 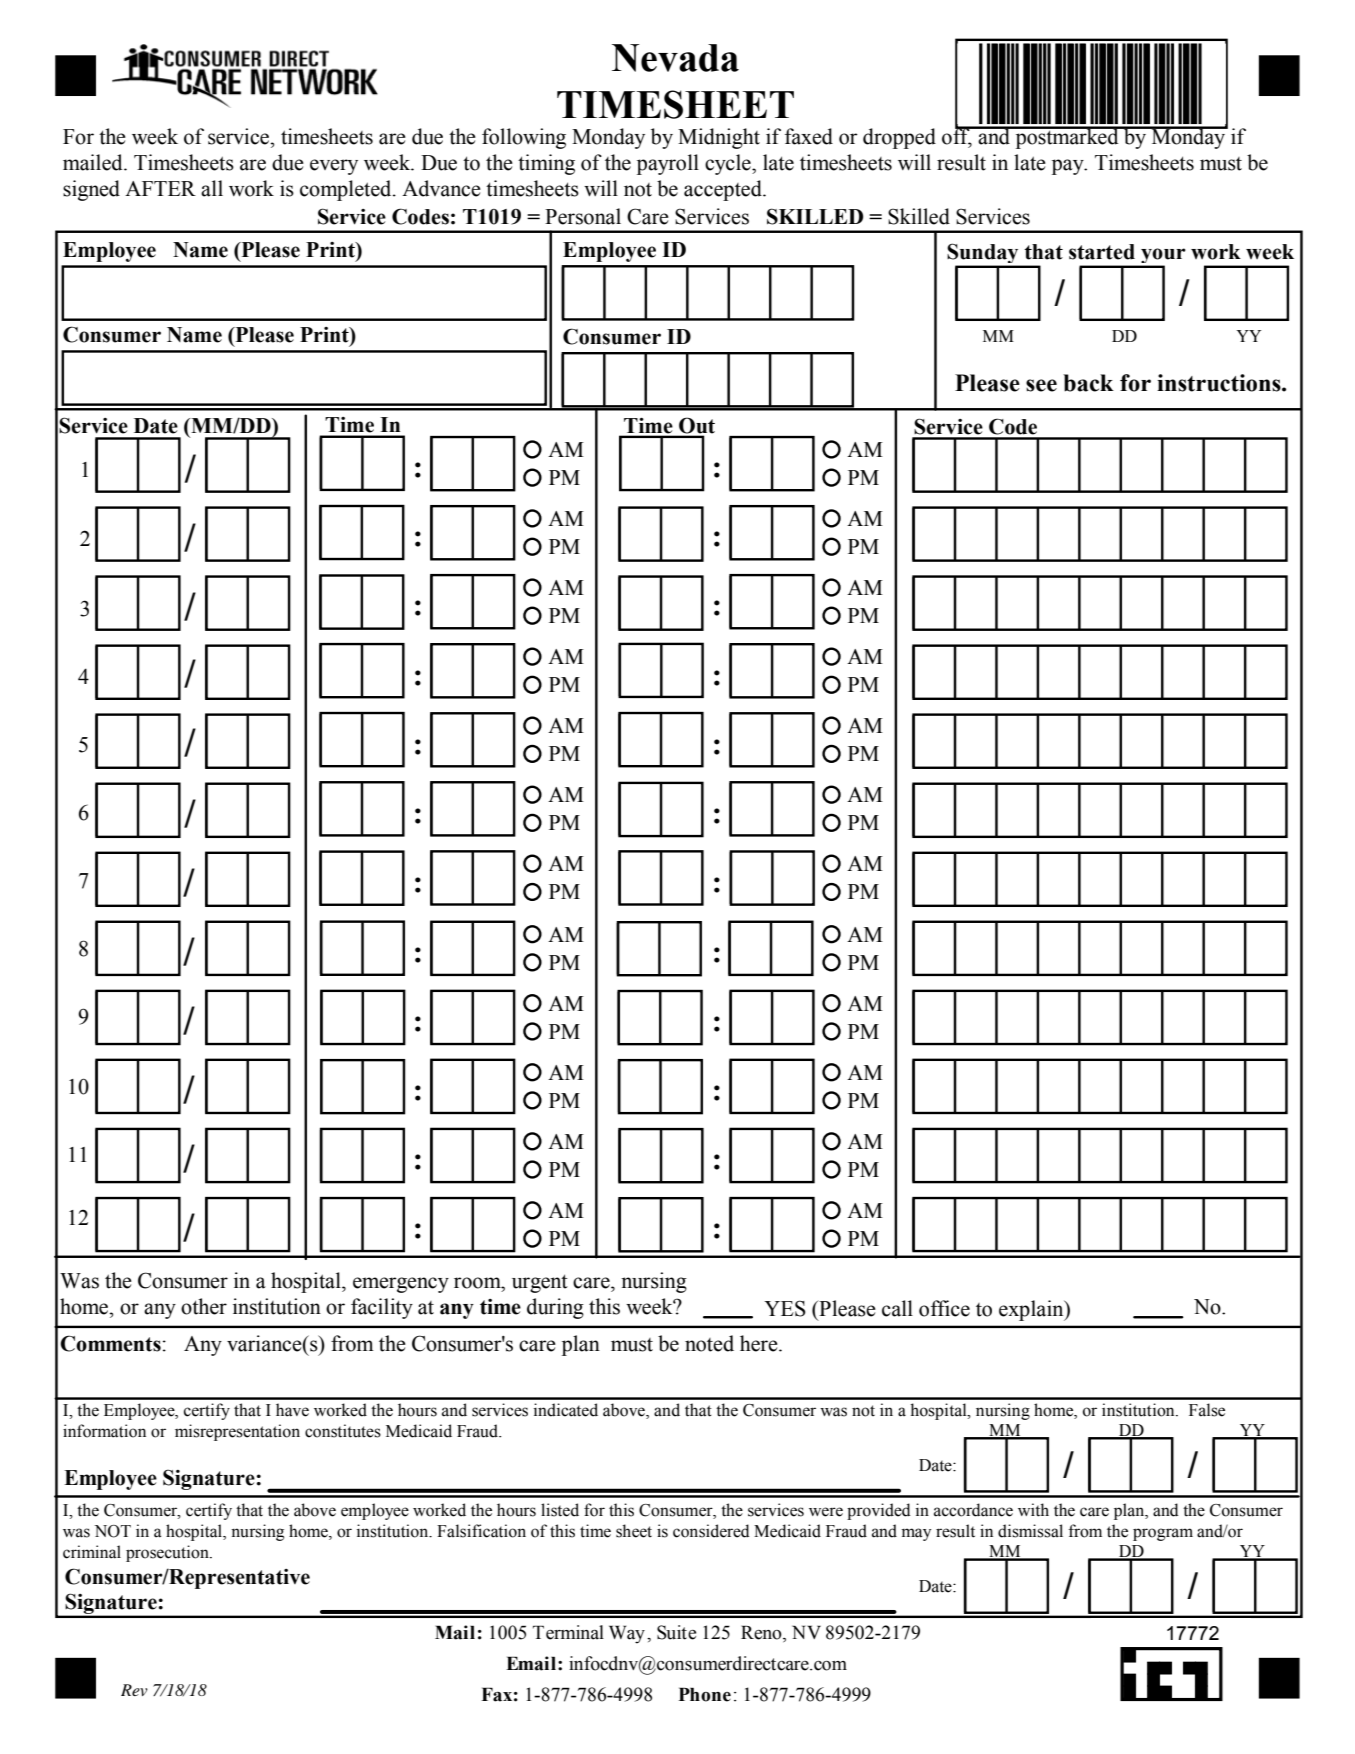 What do you see at coordinates (899, 138) in the document?
I see `dropped` at bounding box center [899, 138].
